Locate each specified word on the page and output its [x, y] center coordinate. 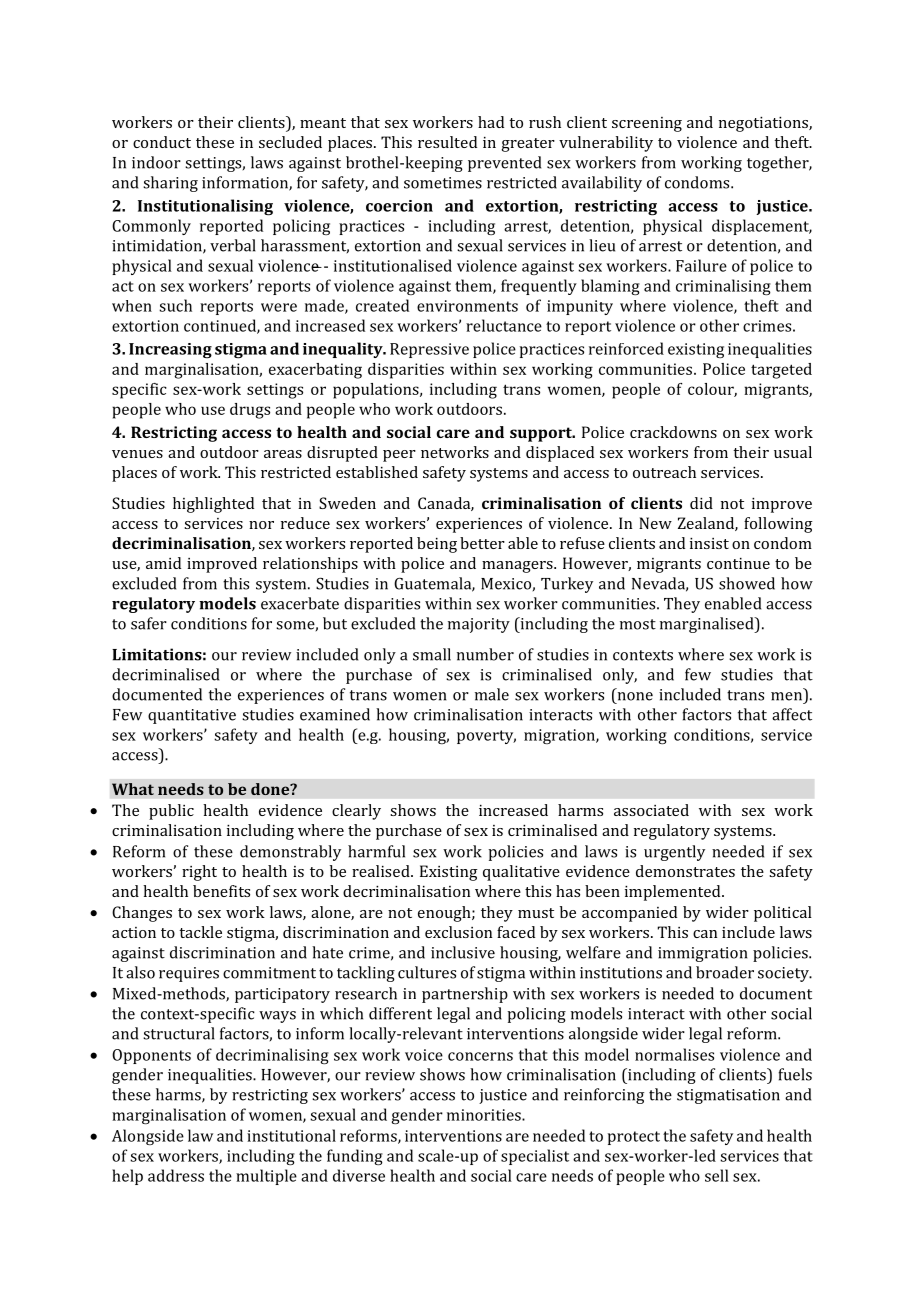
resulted [447, 142]
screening [647, 124]
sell [717, 1175]
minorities [485, 1115]
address [176, 1175]
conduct [162, 142]
